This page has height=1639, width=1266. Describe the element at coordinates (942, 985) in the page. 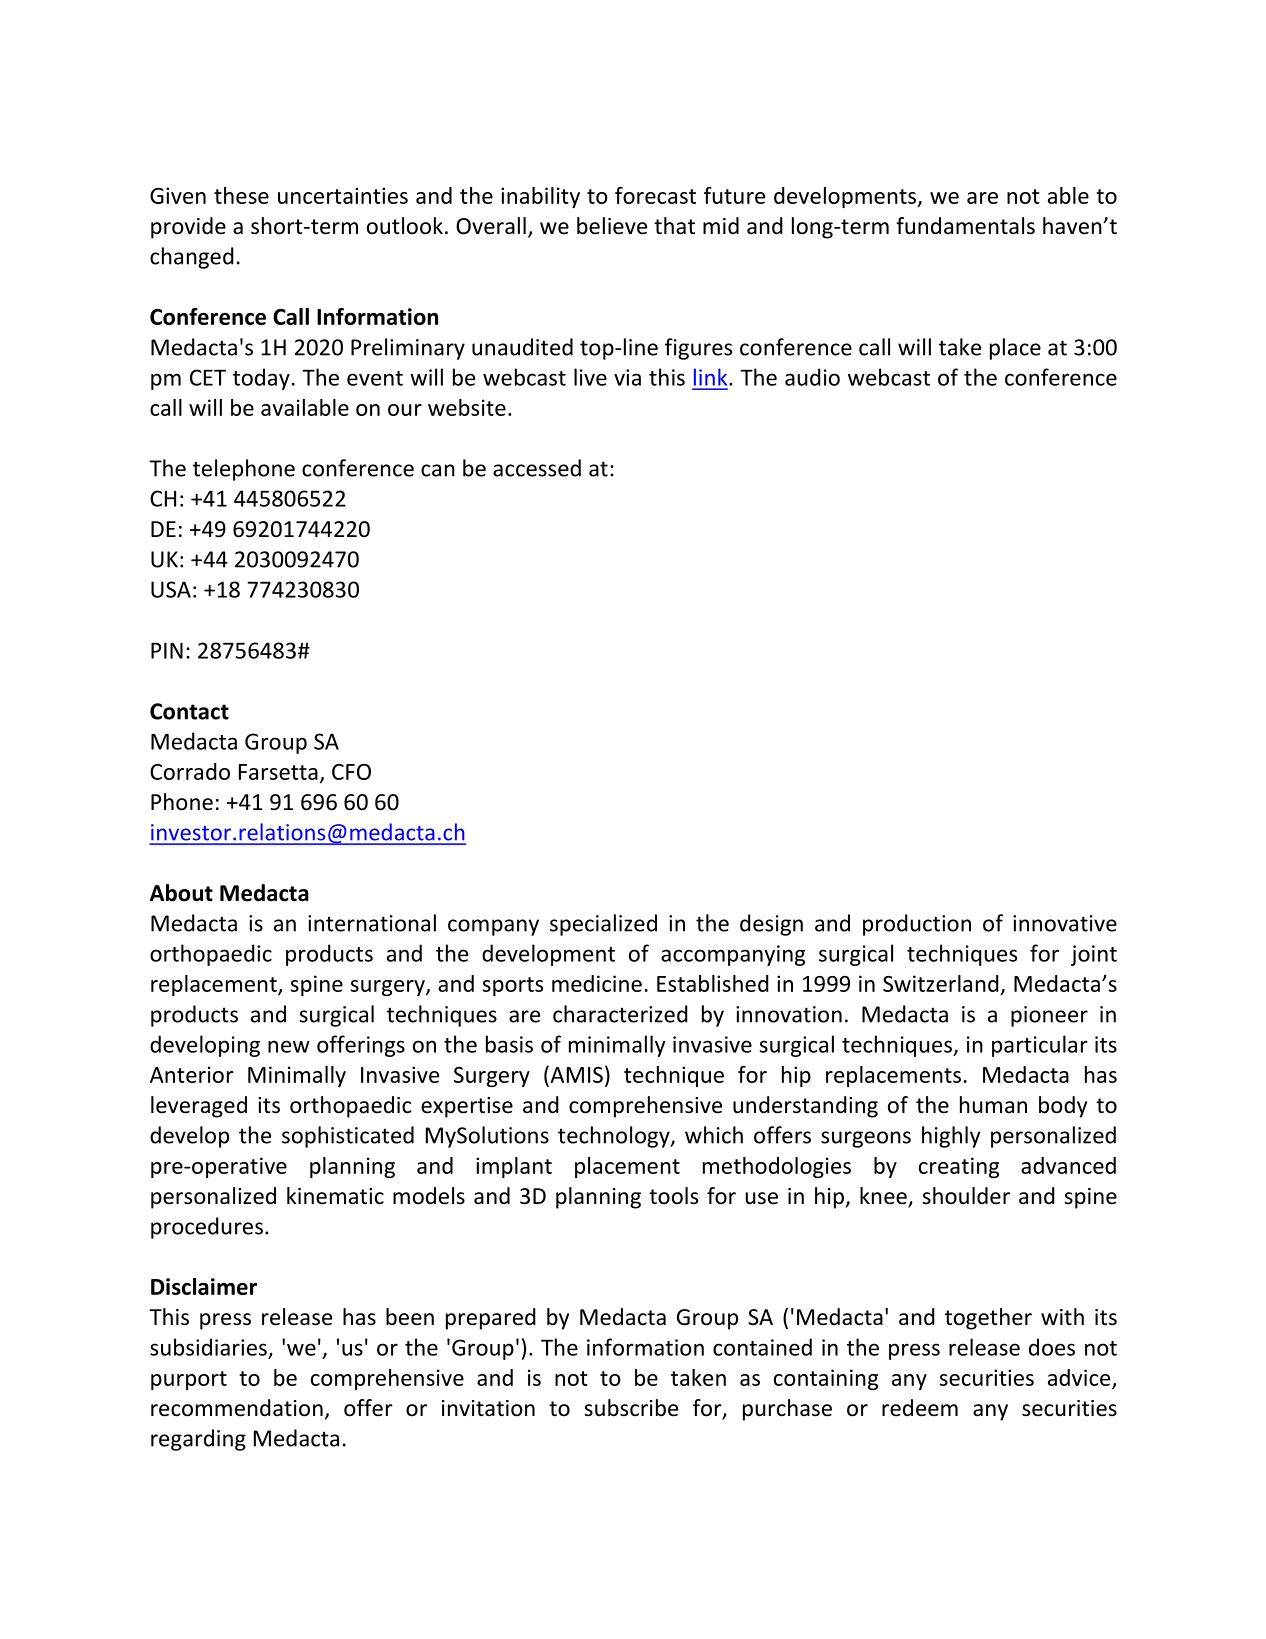

I see `Switzerland` at that location.
